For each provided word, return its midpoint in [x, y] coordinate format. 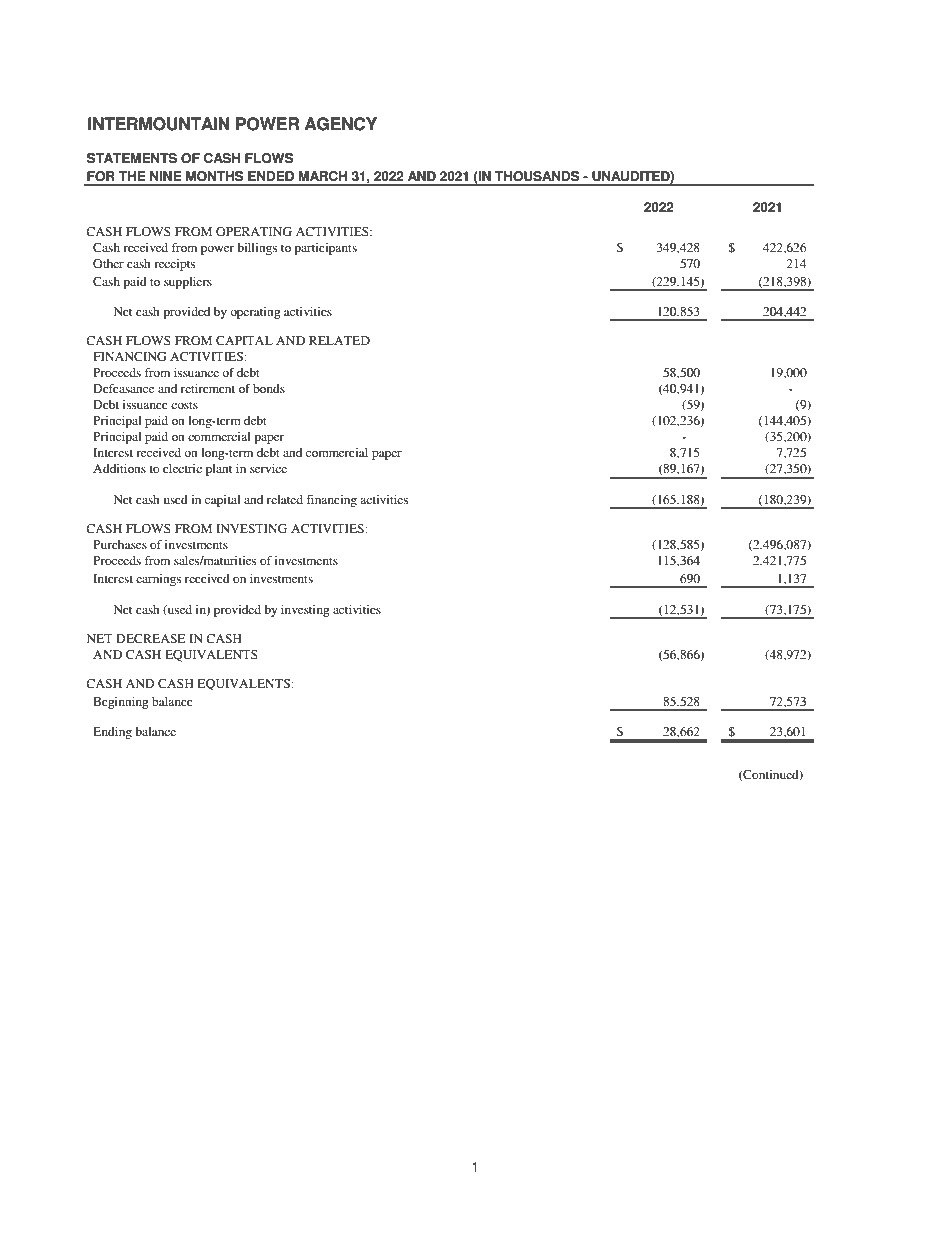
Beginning [121, 703]
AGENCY [341, 124]
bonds [269, 388]
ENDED [271, 176]
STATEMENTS [132, 158]
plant [219, 470]
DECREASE [151, 638]
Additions [119, 468]
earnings [158, 580]
